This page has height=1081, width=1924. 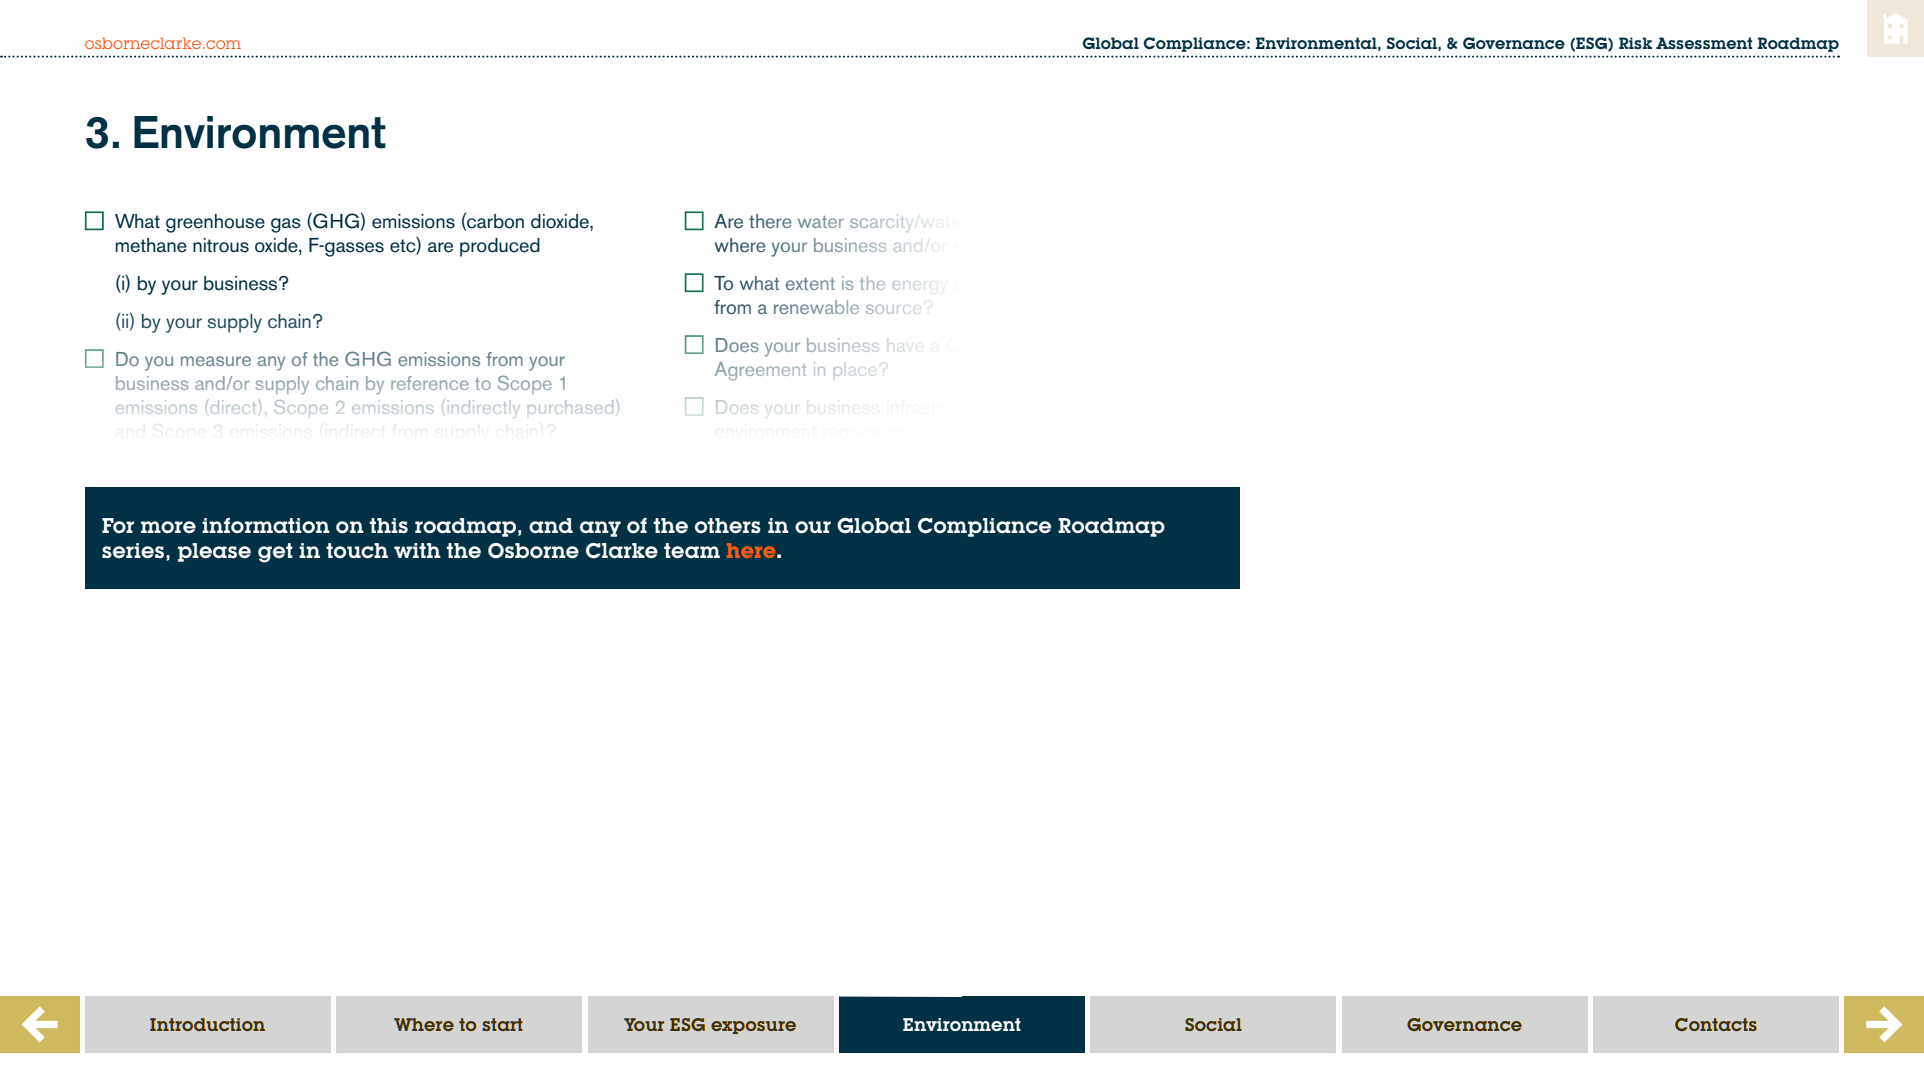 I want to click on more, so click(x=168, y=527).
